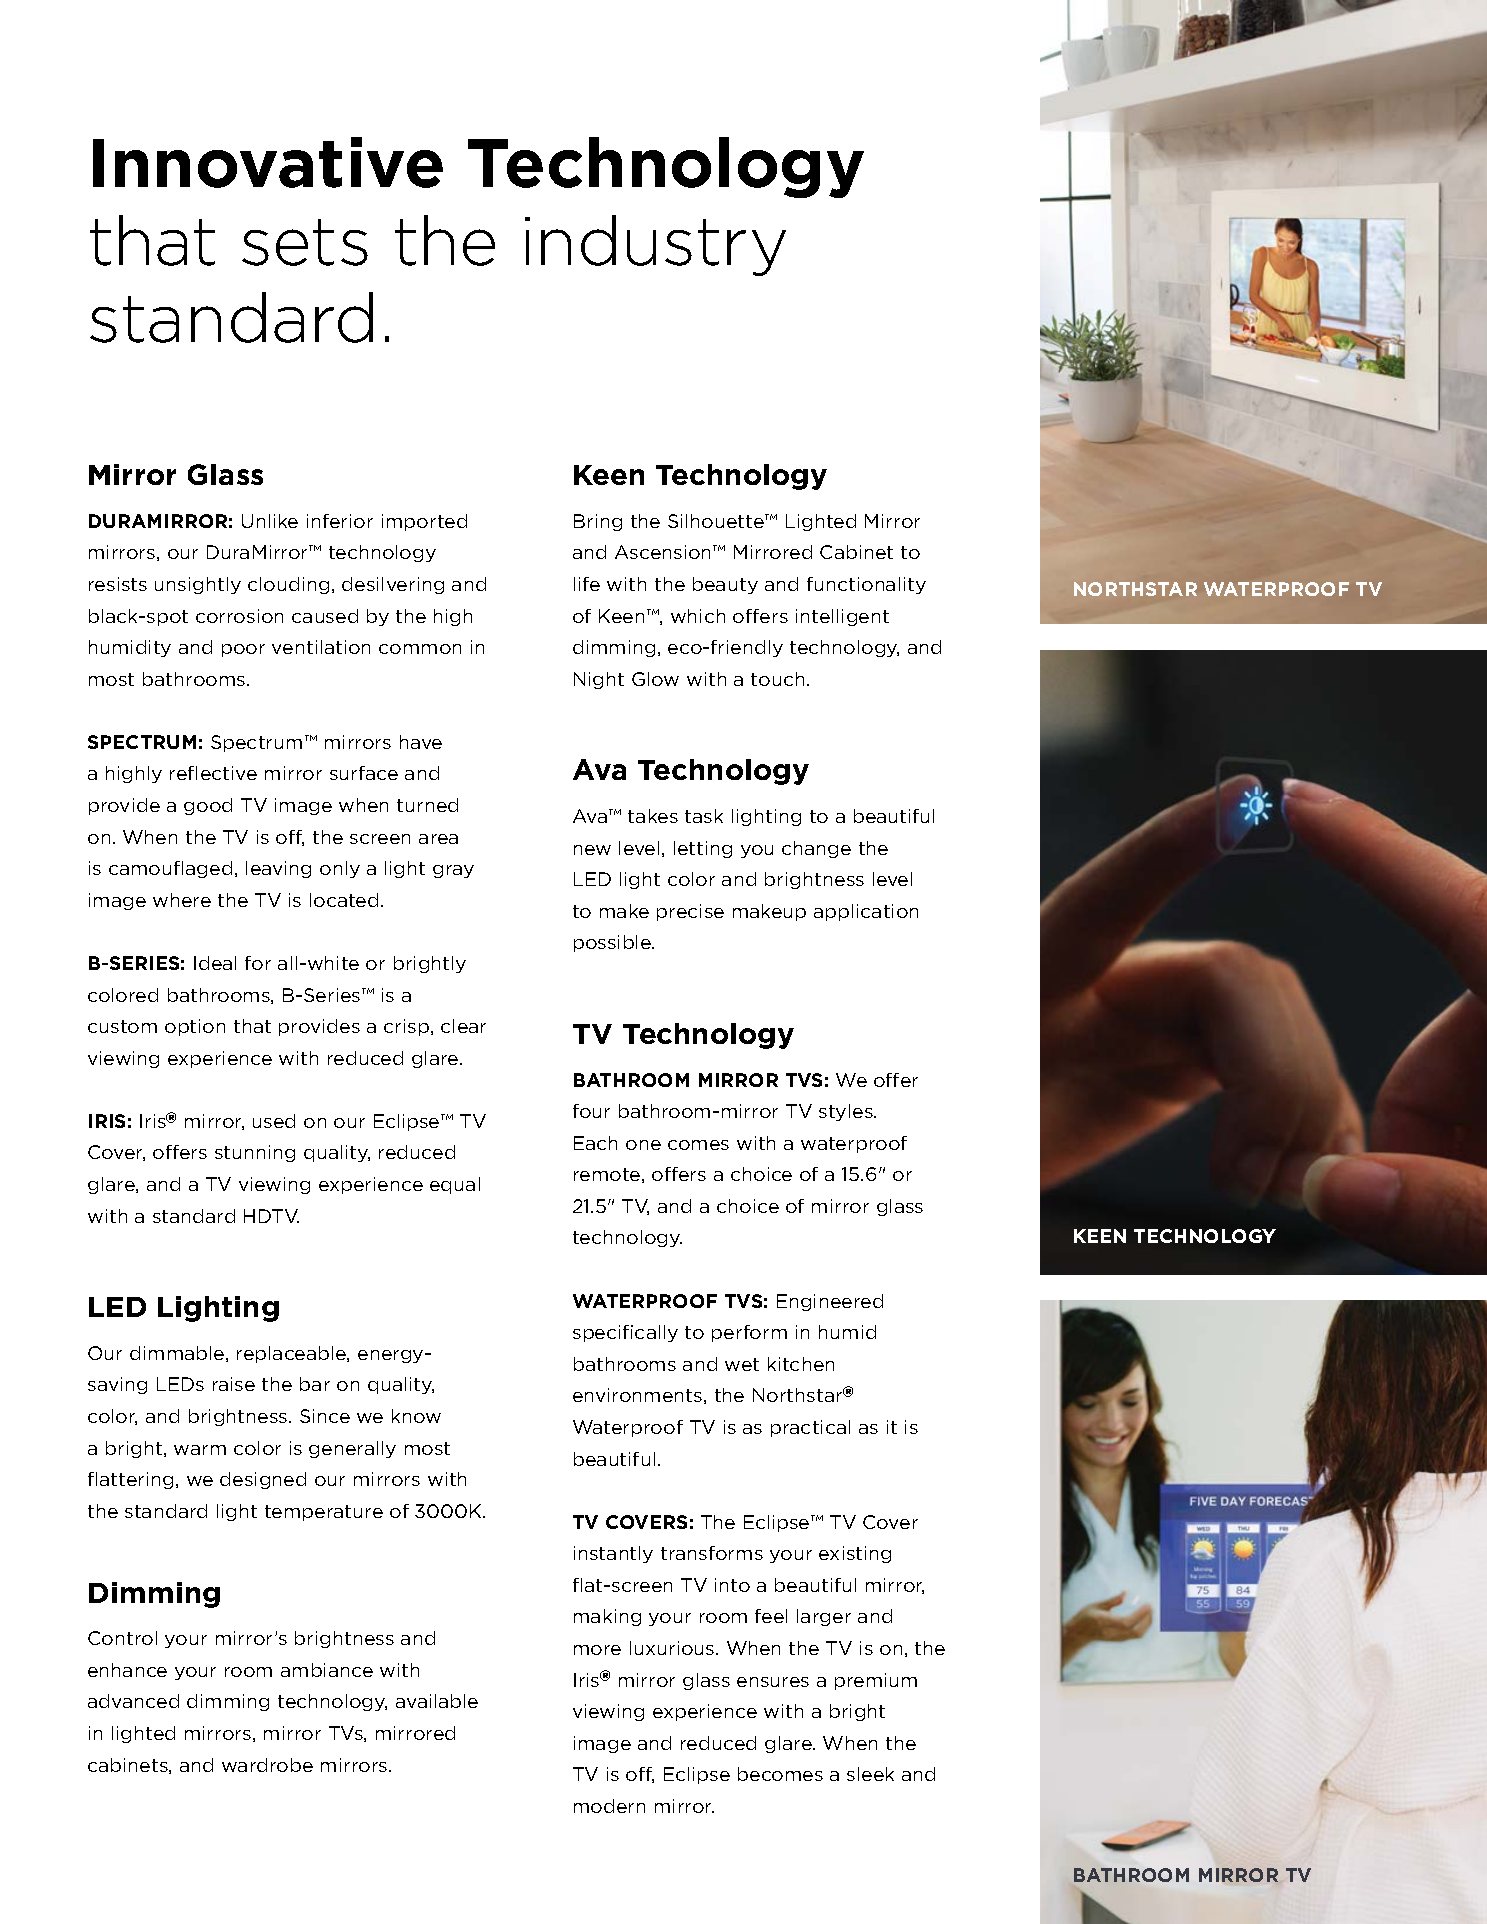  Describe the element at coordinates (268, 162) in the document. I see `Innovative` at that location.
